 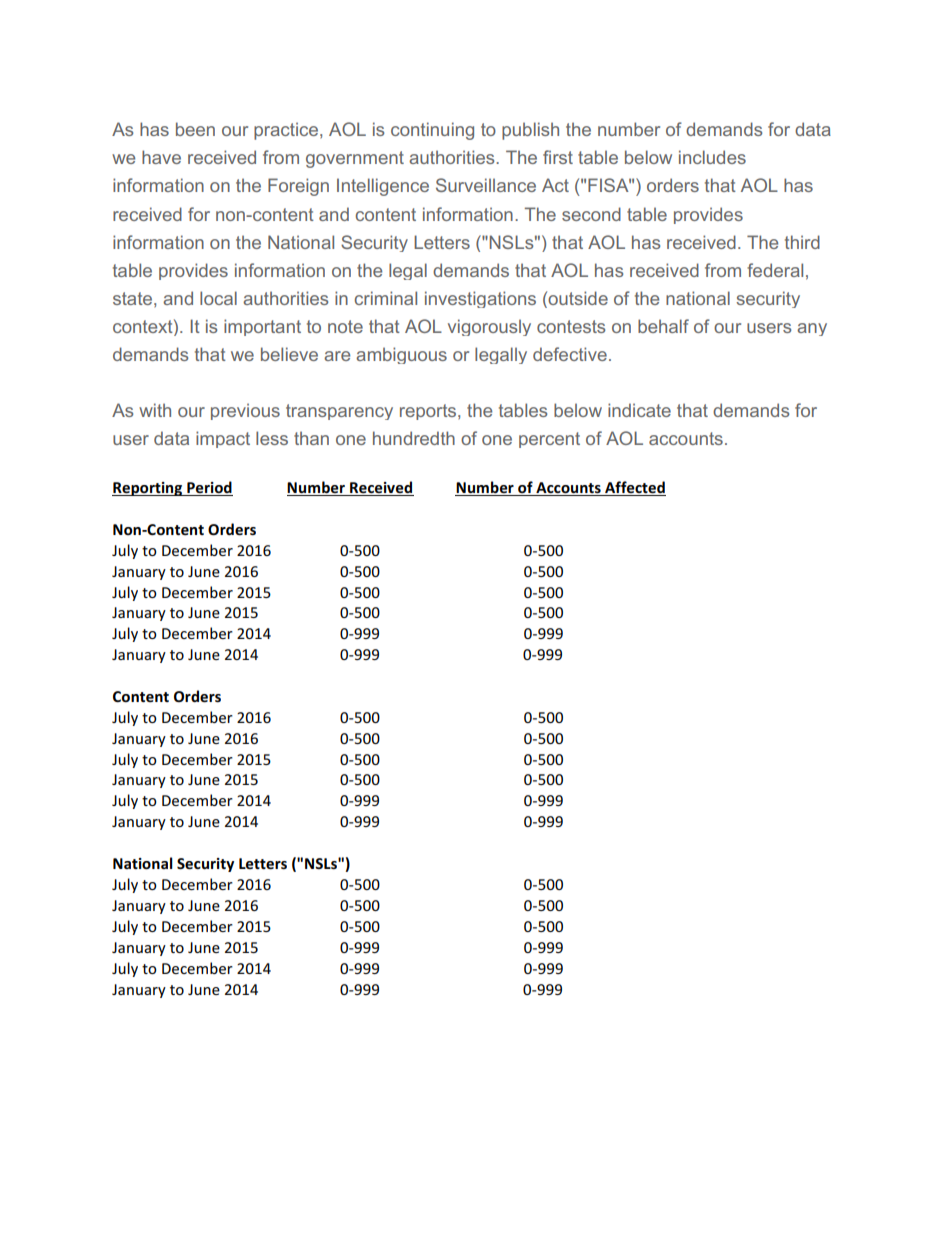 I want to click on continuing, so click(x=432, y=131).
